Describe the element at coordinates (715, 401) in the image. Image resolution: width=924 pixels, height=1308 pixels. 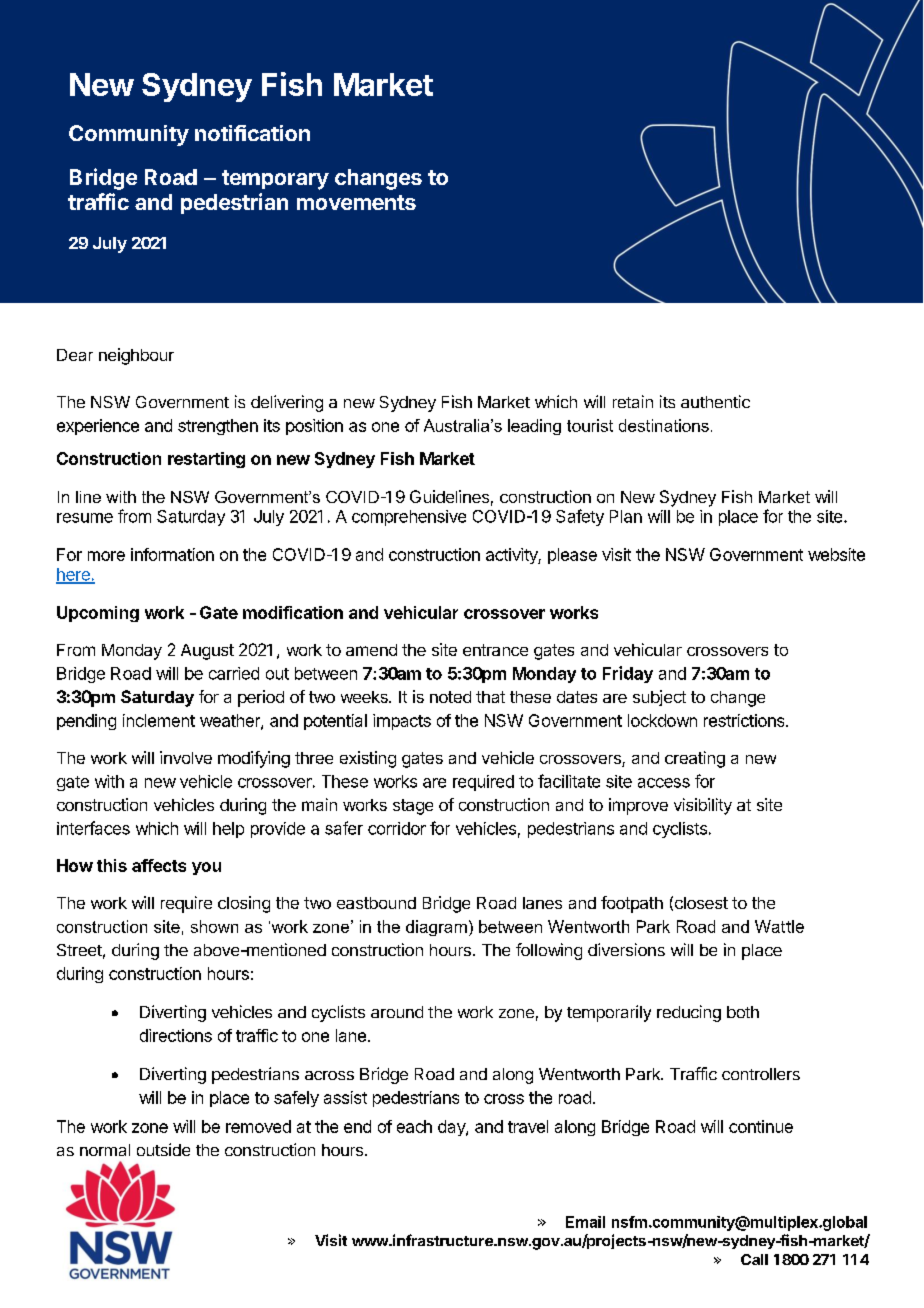
I see `authentic` at that location.
